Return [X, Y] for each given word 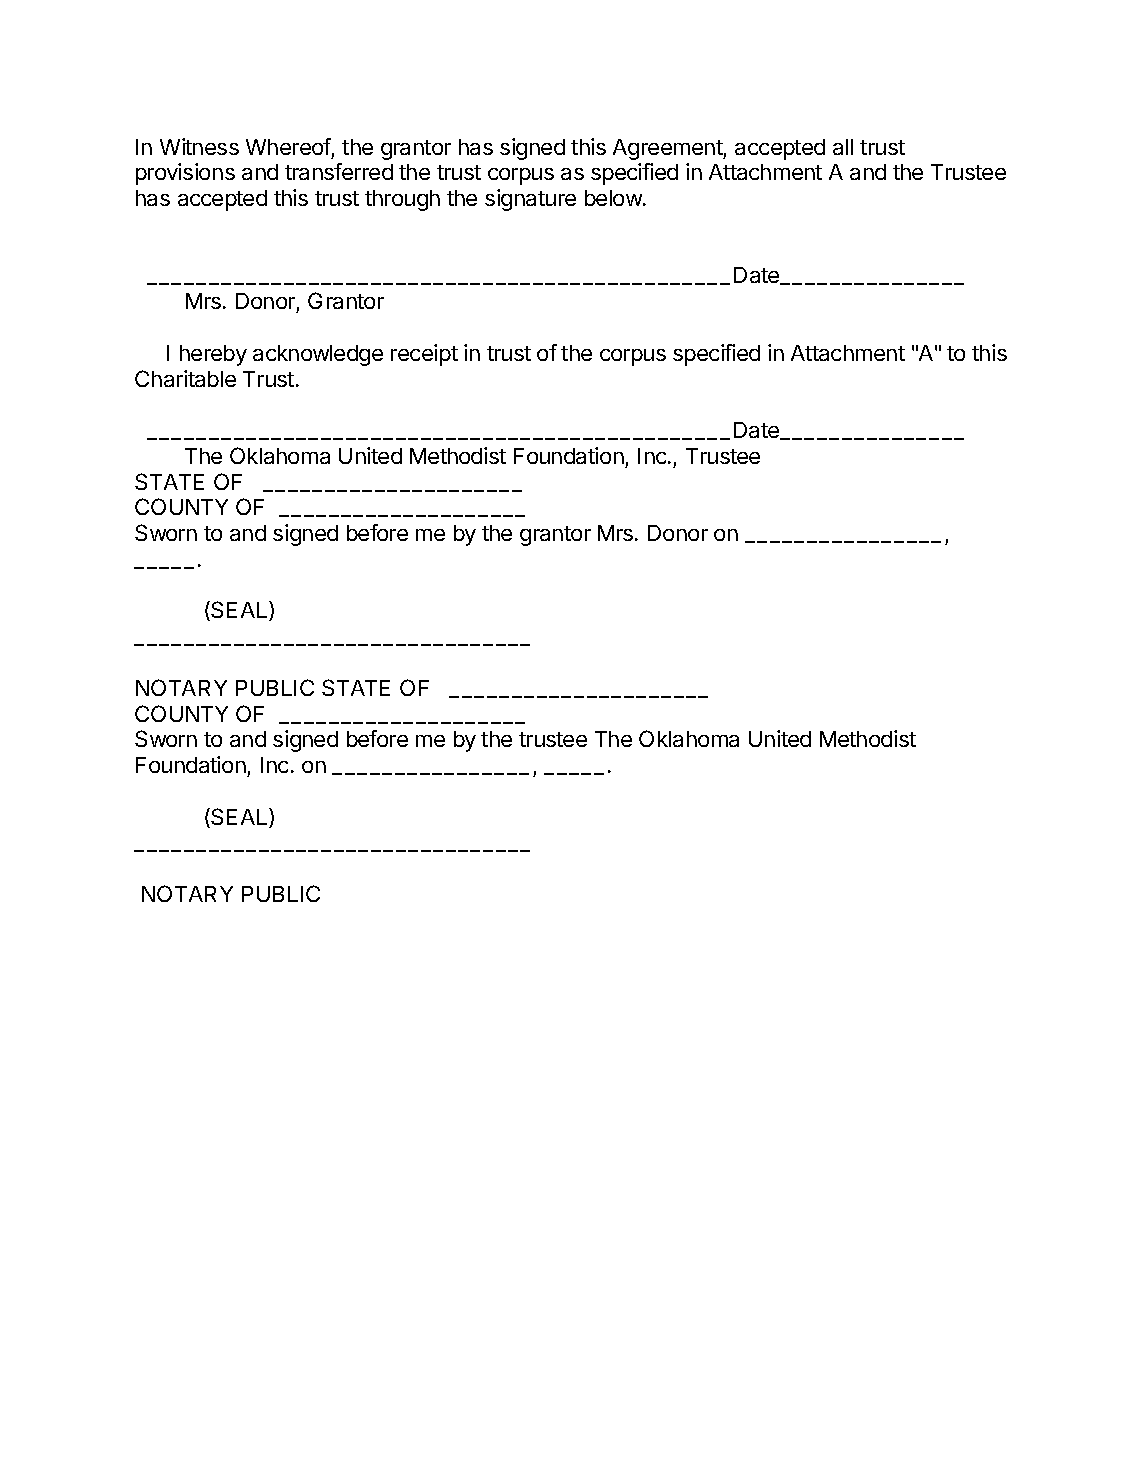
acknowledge [318, 355]
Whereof [288, 146]
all [843, 147]
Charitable [185, 378]
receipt [424, 355]
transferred [339, 171]
